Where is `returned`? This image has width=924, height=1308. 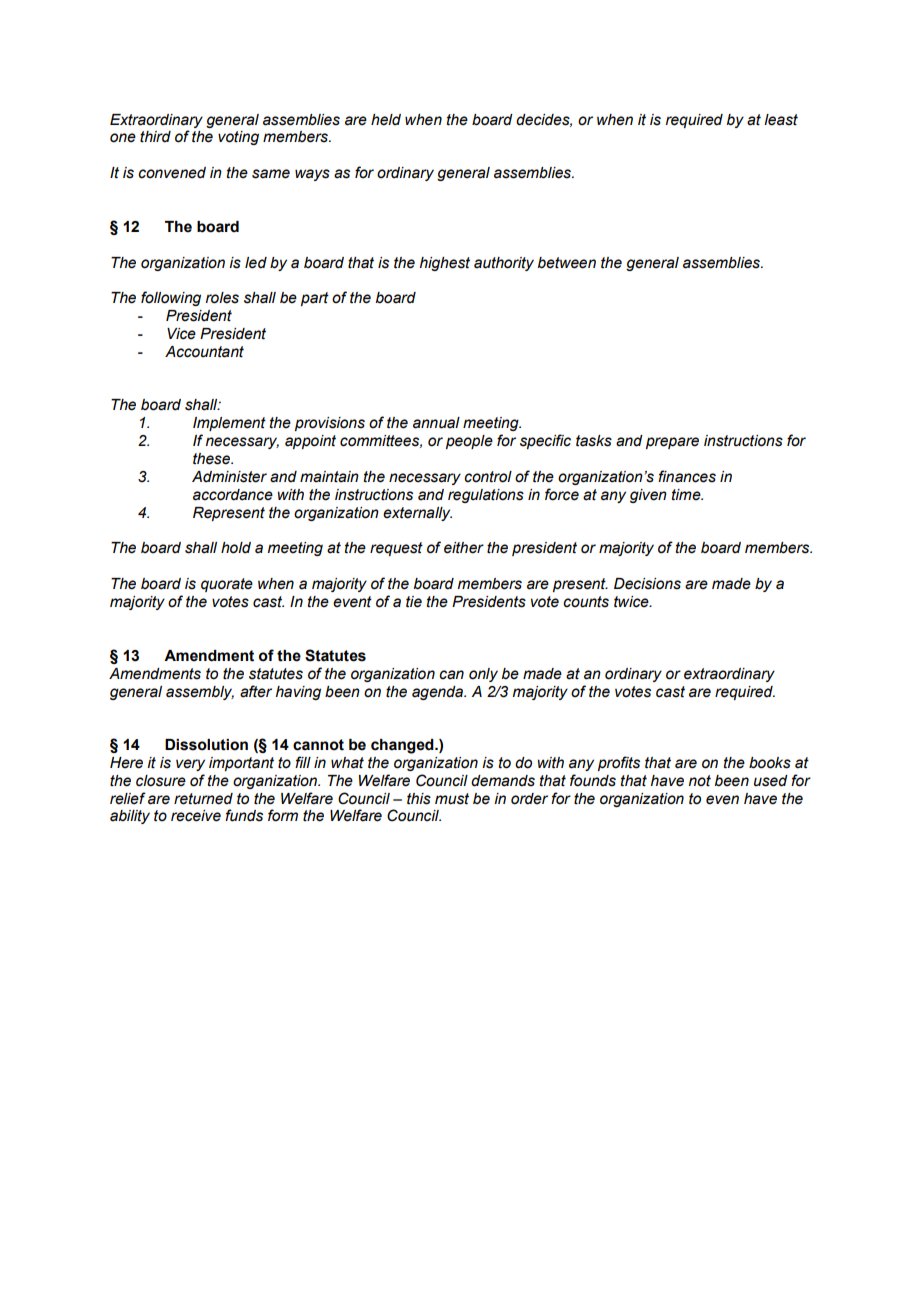
returned is located at coordinates (203, 799).
